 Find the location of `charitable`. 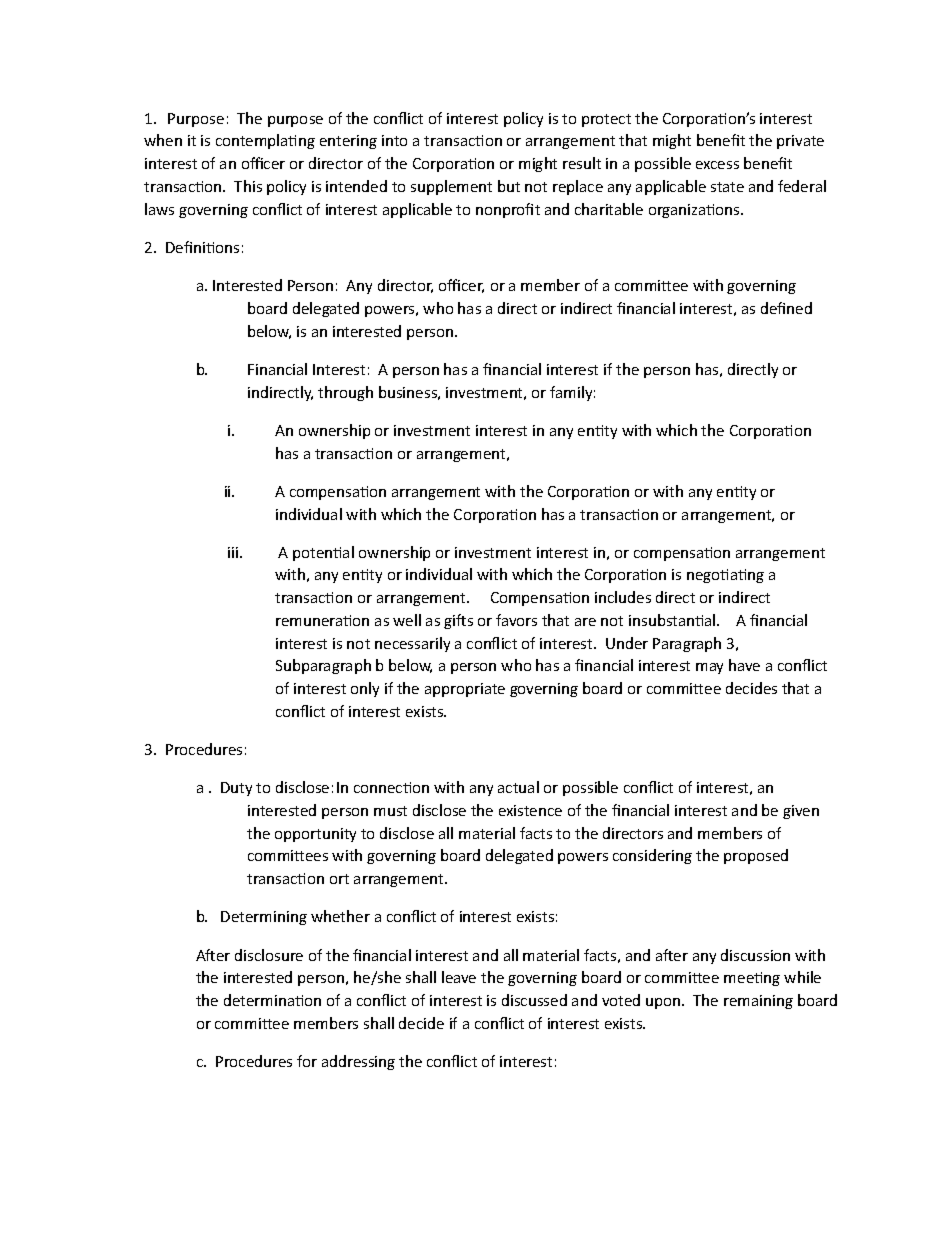

charitable is located at coordinates (609, 209).
